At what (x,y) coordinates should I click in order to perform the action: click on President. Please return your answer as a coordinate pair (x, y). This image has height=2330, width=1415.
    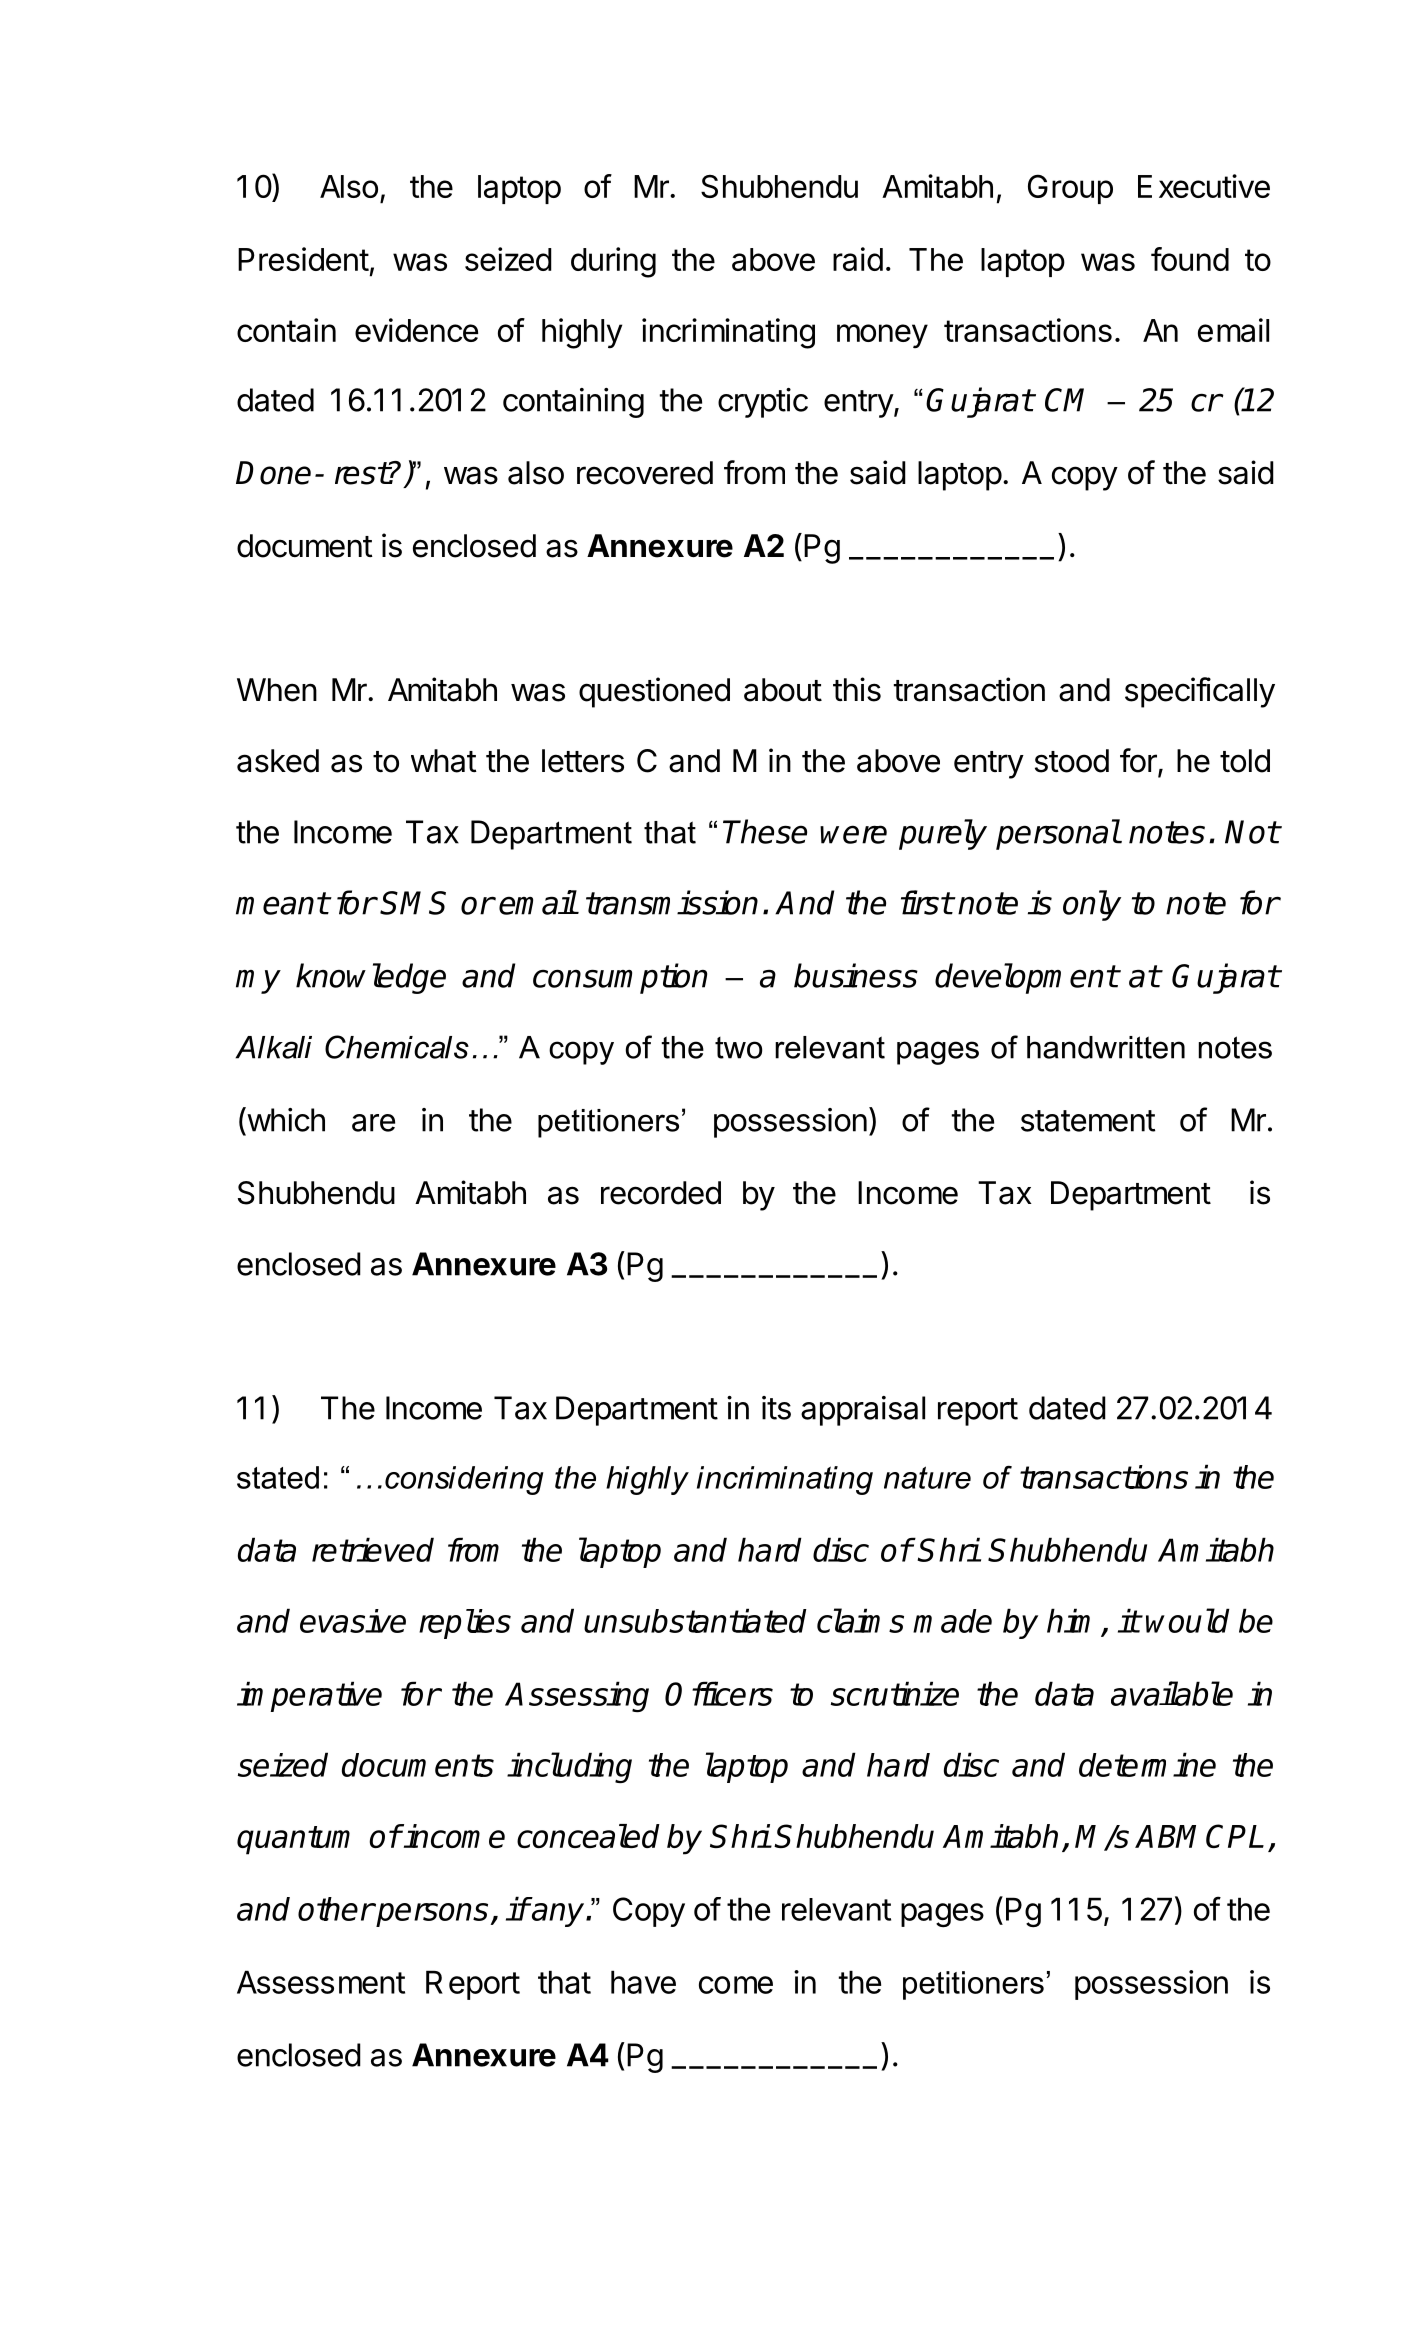
    Looking at the image, I should click on (303, 259).
